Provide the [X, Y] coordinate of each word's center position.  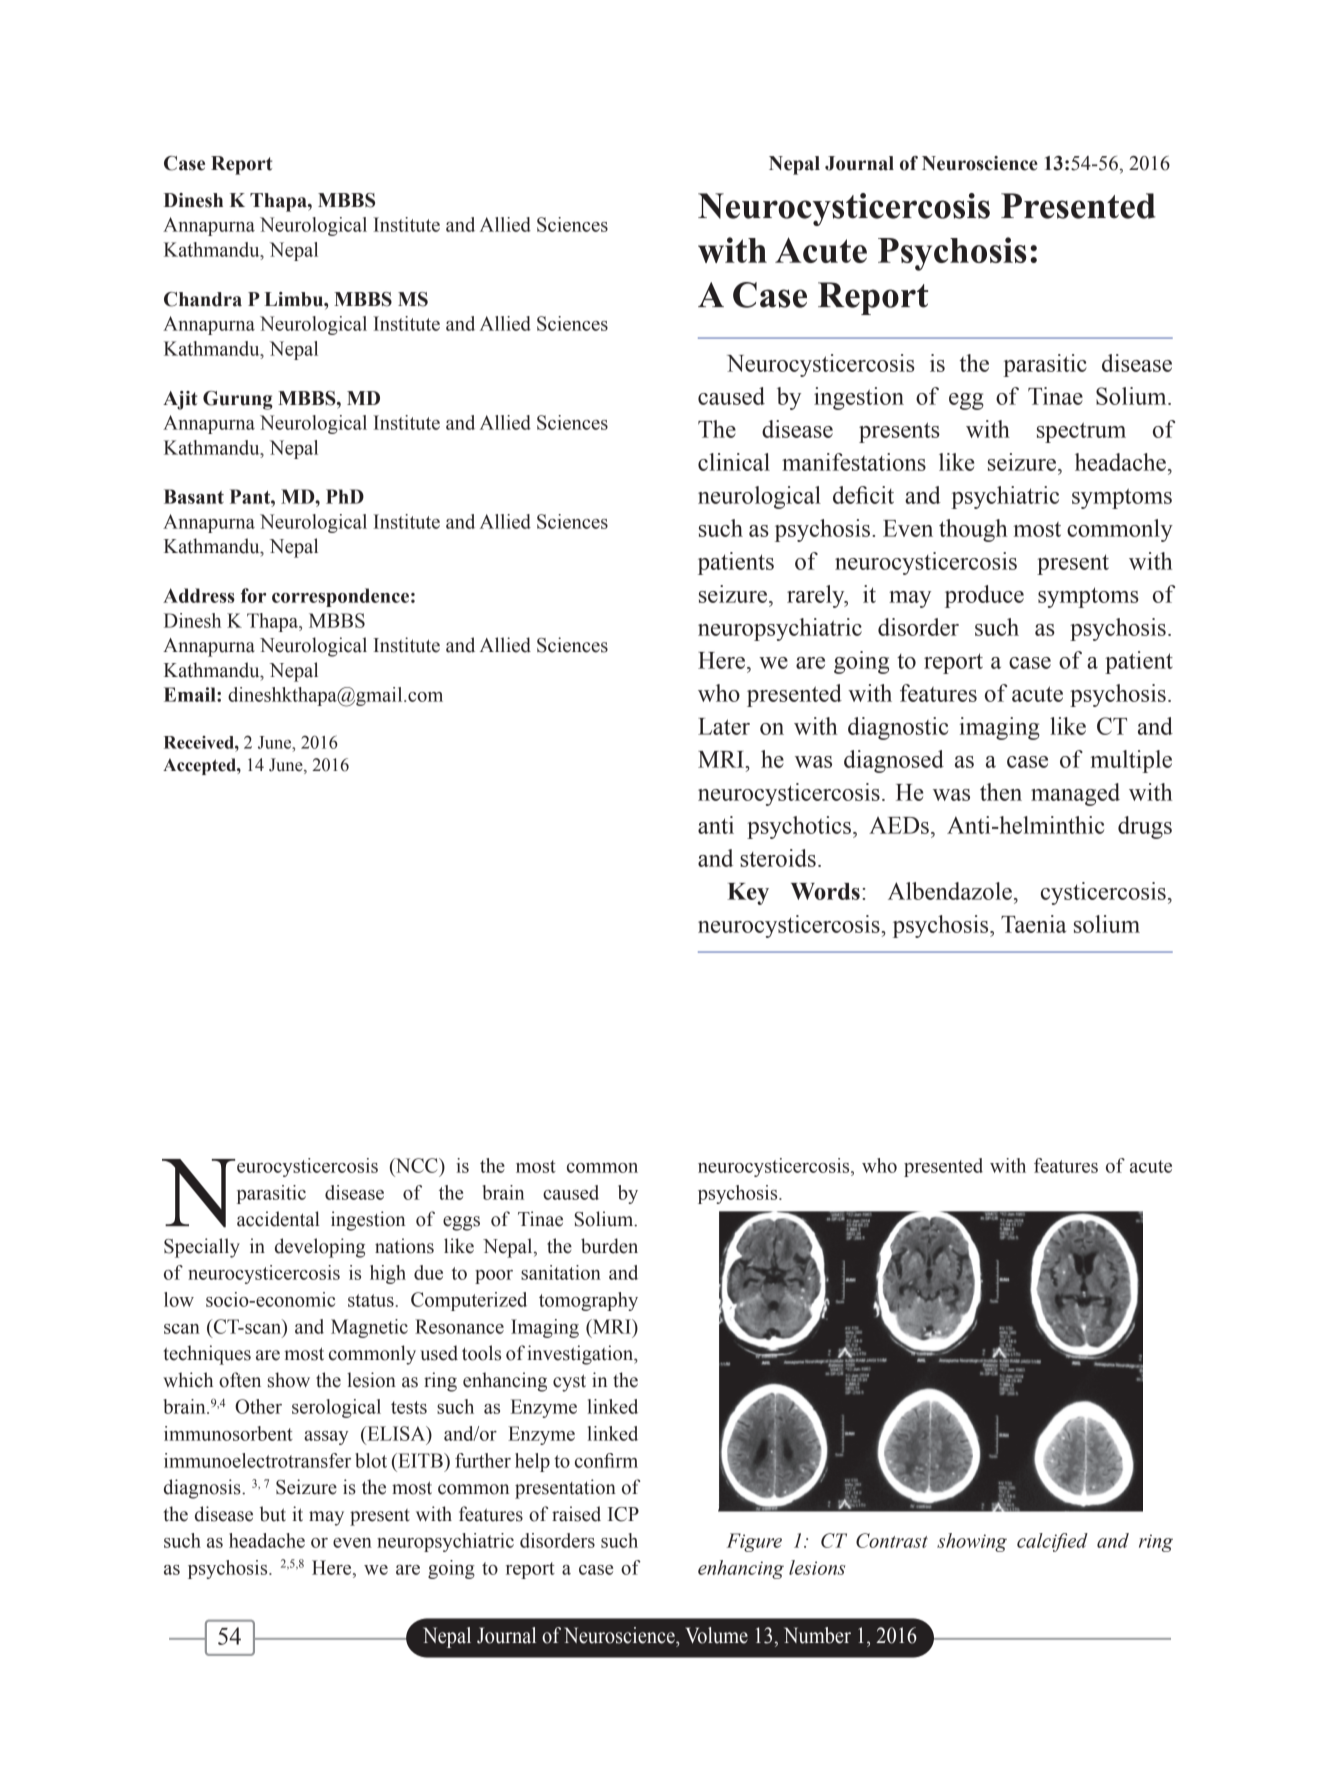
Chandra [203, 299]
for [253, 595]
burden [609, 1246]
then [1001, 792]
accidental [278, 1219]
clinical [734, 462]
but [273, 1514]
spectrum [1081, 432]
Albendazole [950, 891]
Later [724, 726]
